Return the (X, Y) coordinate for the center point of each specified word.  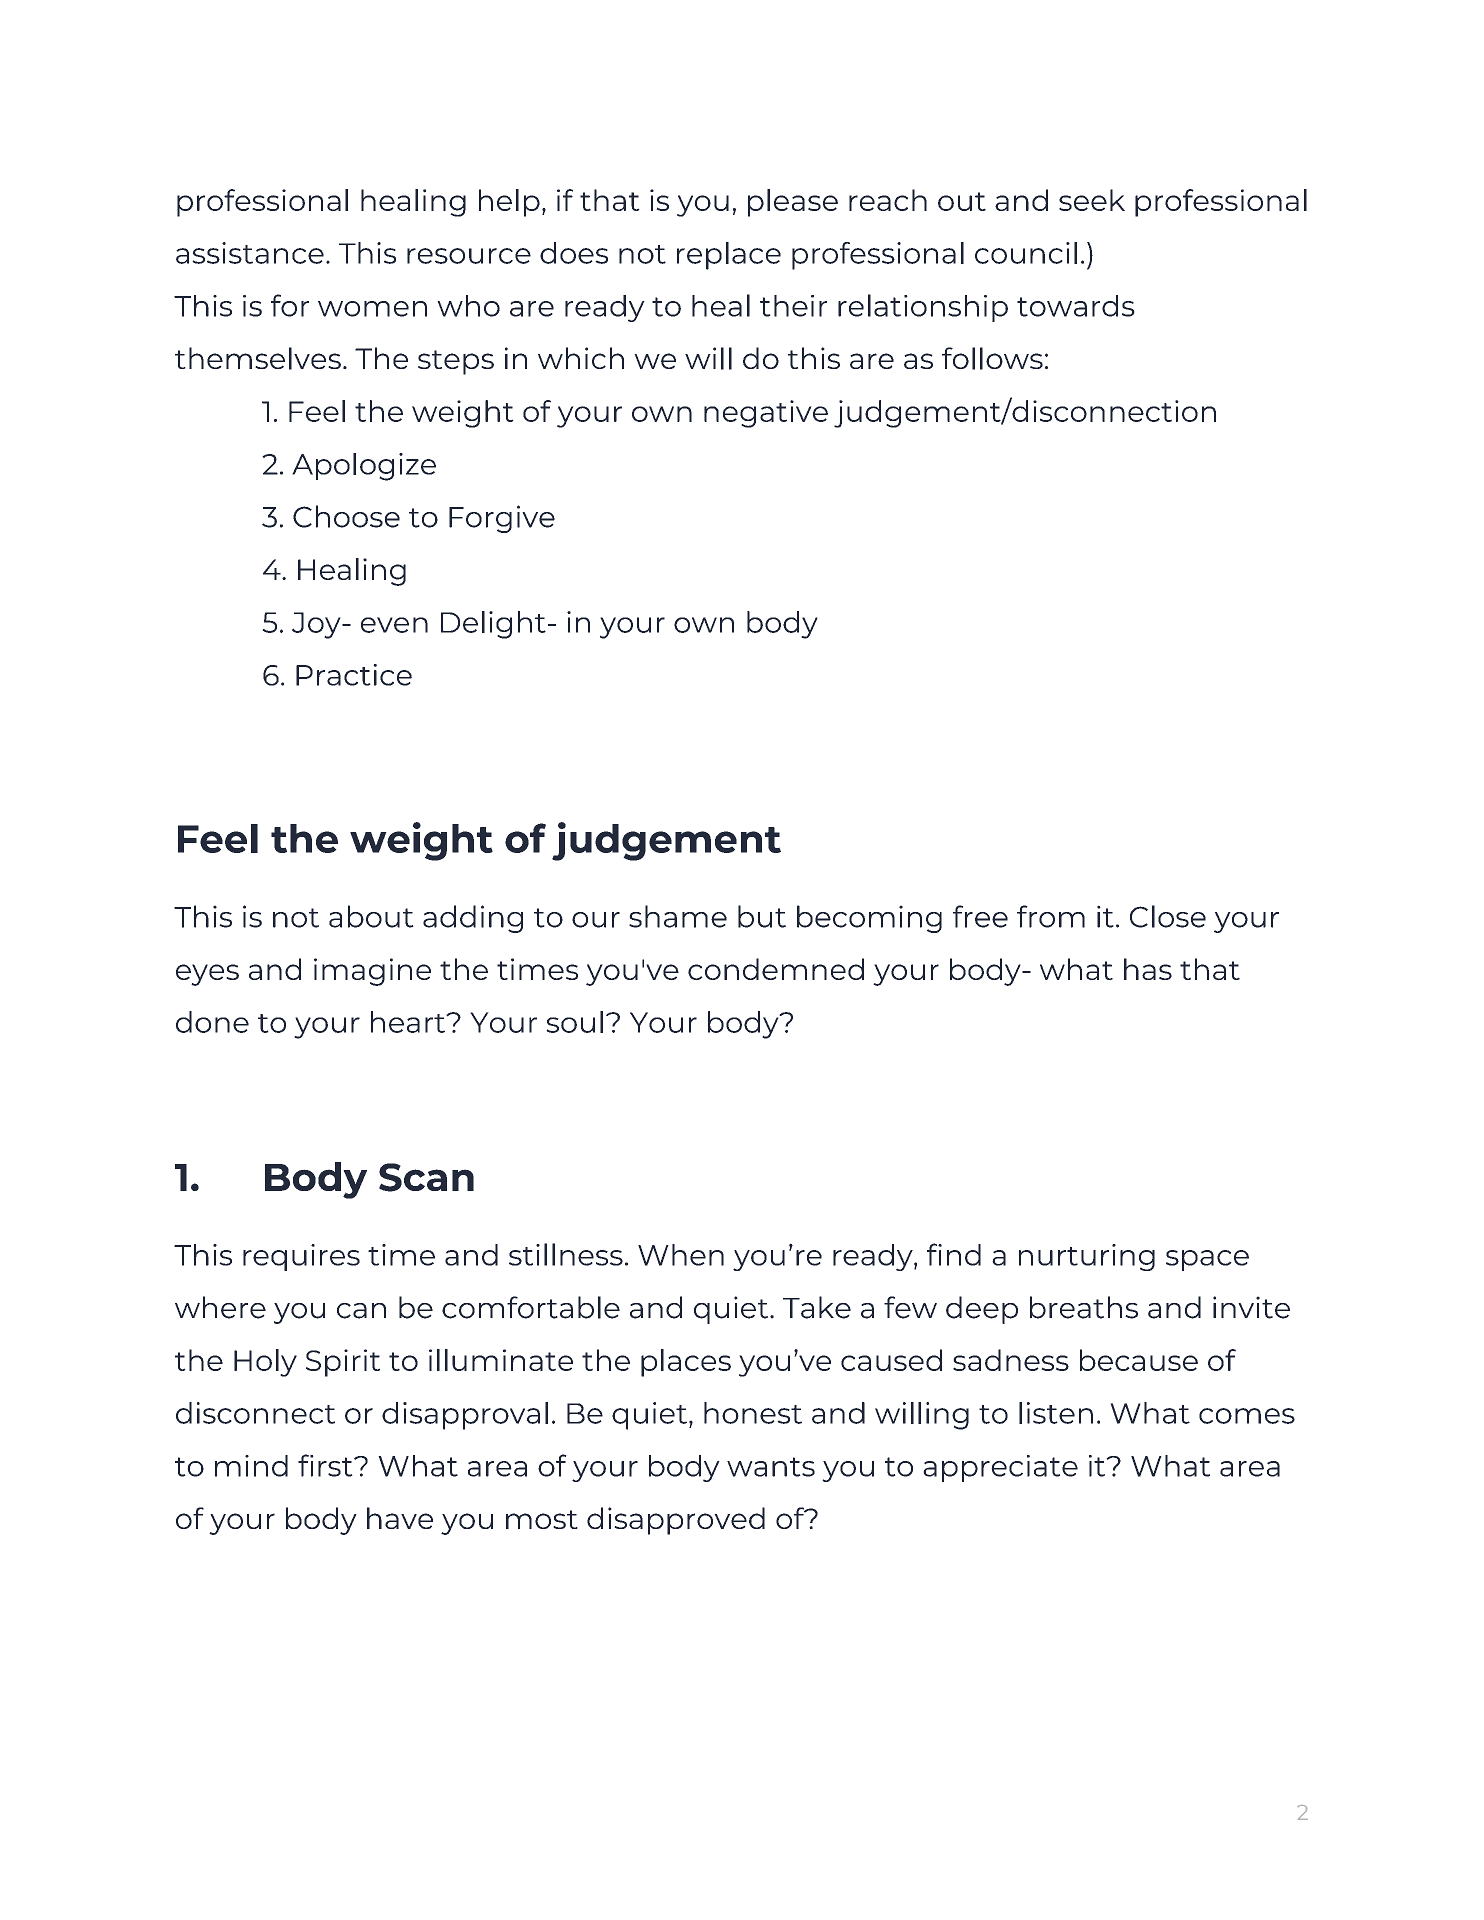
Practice (354, 675)
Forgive (502, 519)
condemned (776, 969)
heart (409, 1022)
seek (1092, 200)
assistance (250, 253)
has (1148, 969)
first (326, 1465)
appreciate (1000, 1468)
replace (729, 256)
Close (1168, 916)
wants (771, 1467)
